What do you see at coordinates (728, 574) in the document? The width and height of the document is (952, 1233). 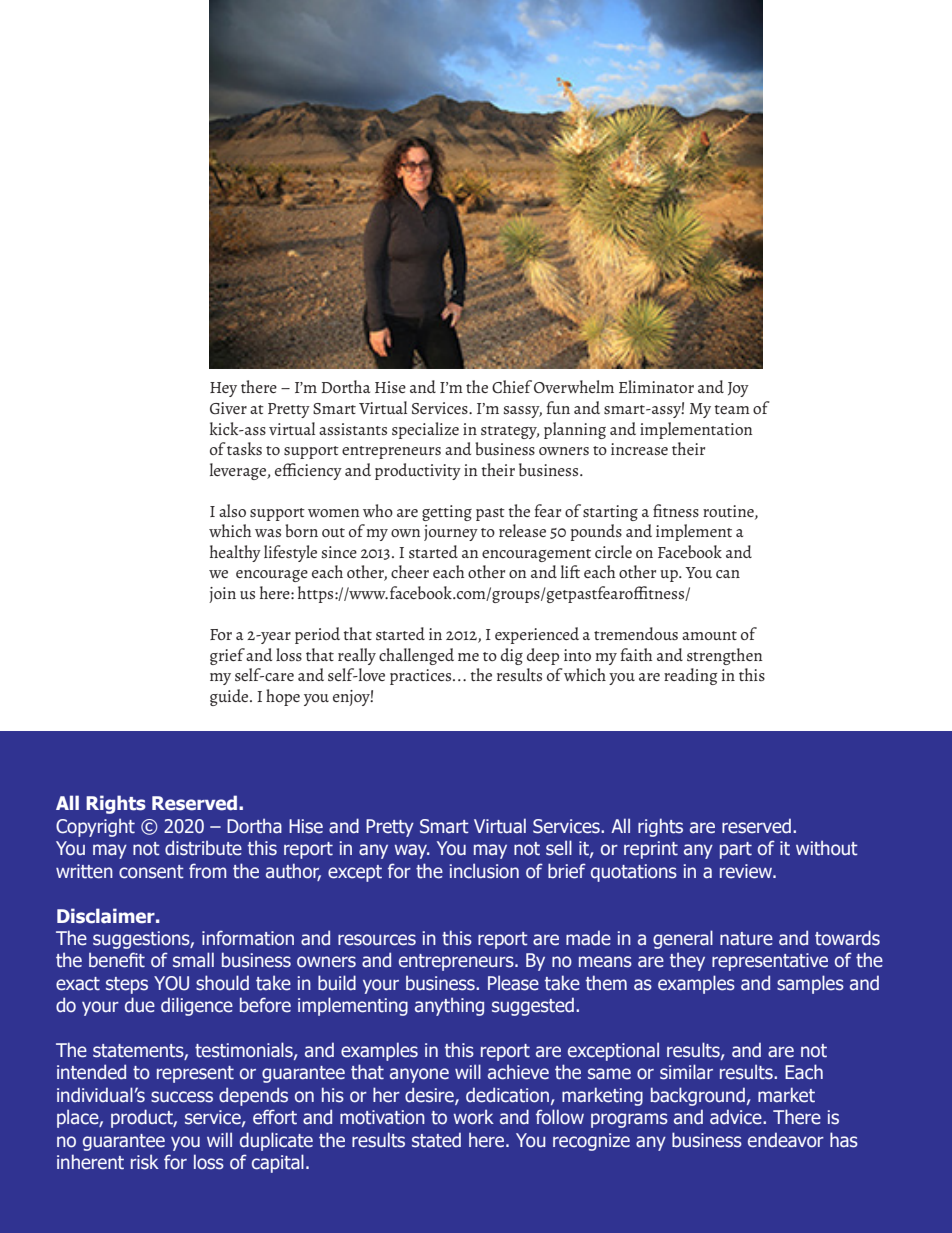 I see `can` at bounding box center [728, 574].
